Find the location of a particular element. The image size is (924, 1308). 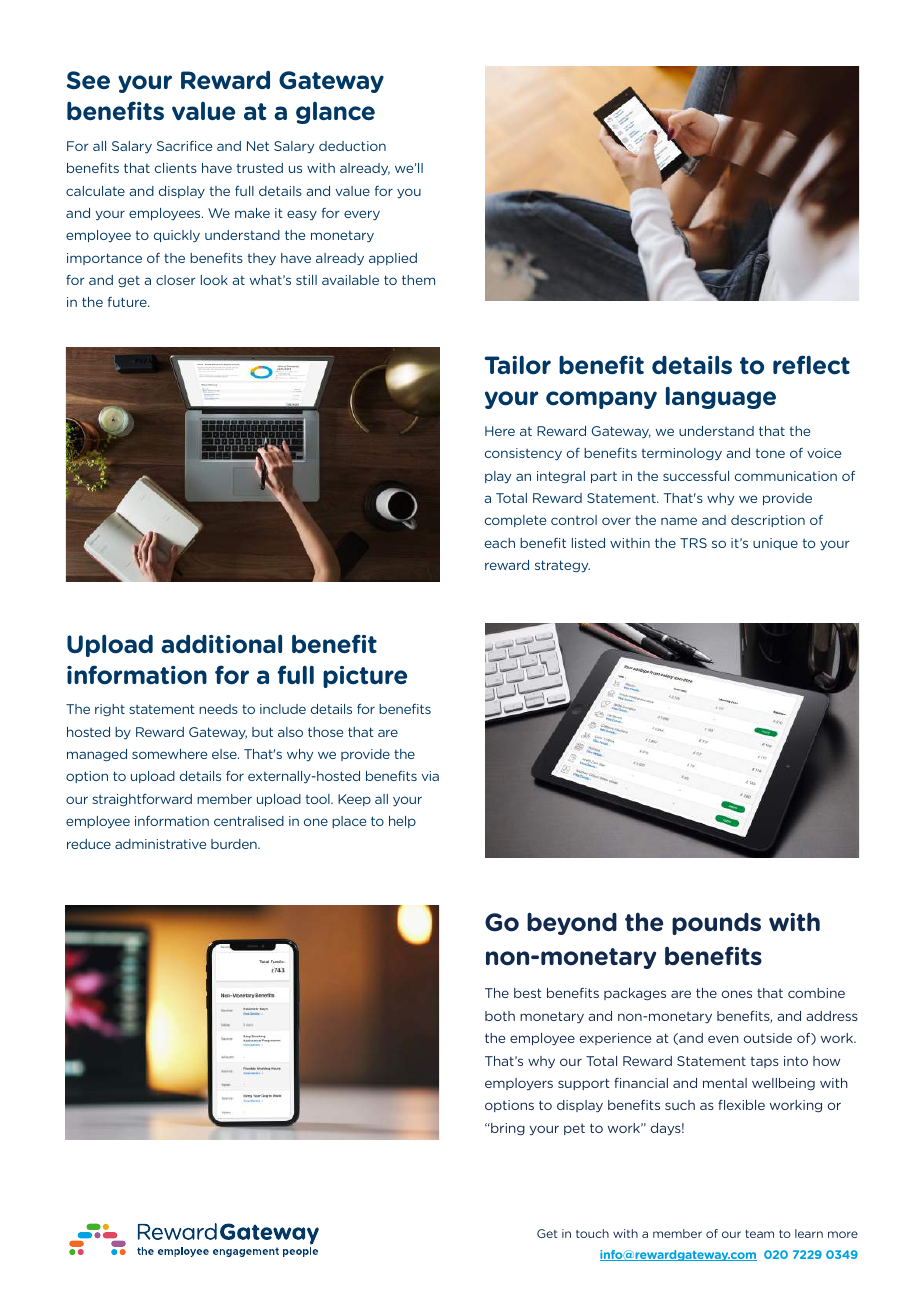

picture is located at coordinates (365, 677).
